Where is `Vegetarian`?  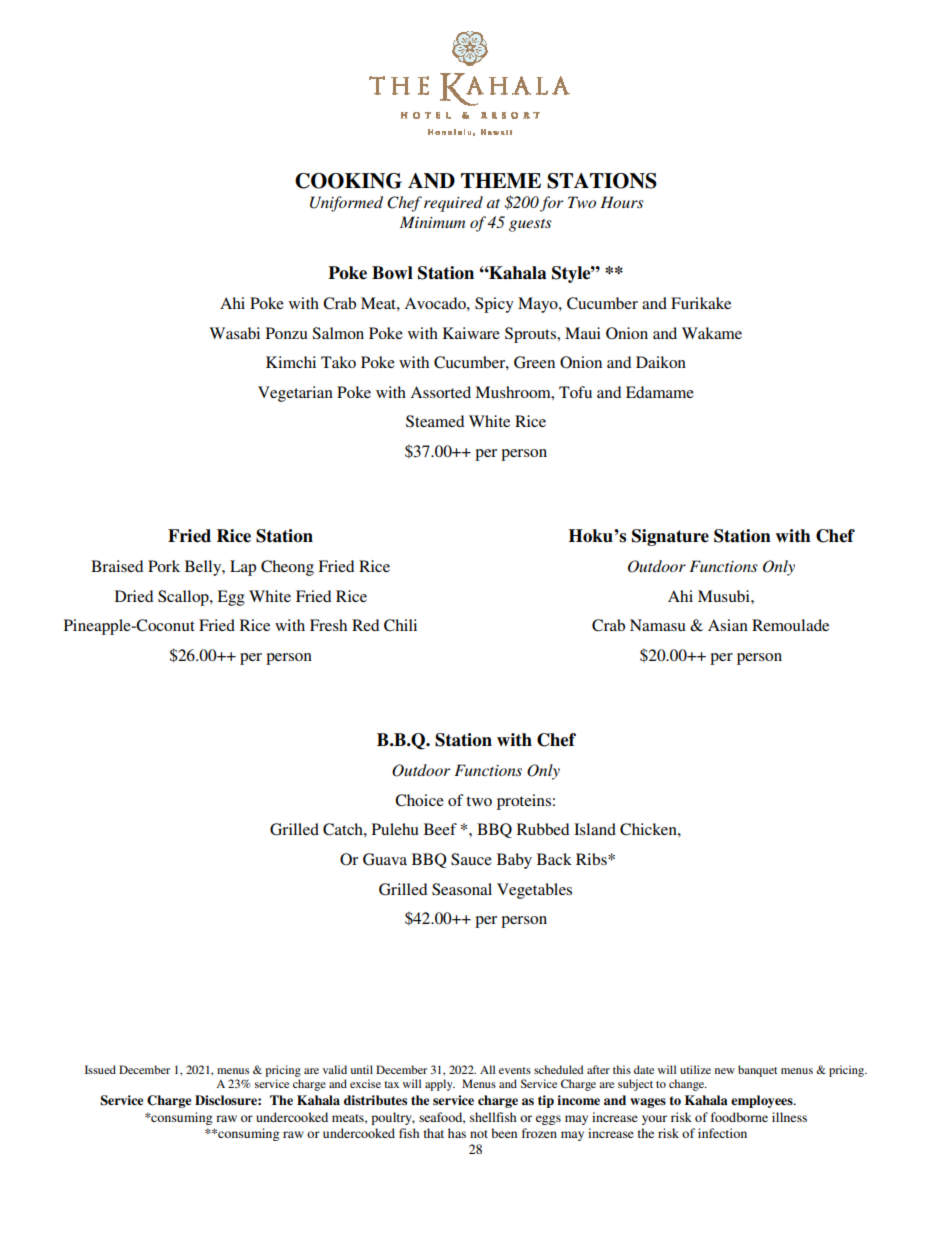
Vegetarian is located at coordinates (295, 394).
